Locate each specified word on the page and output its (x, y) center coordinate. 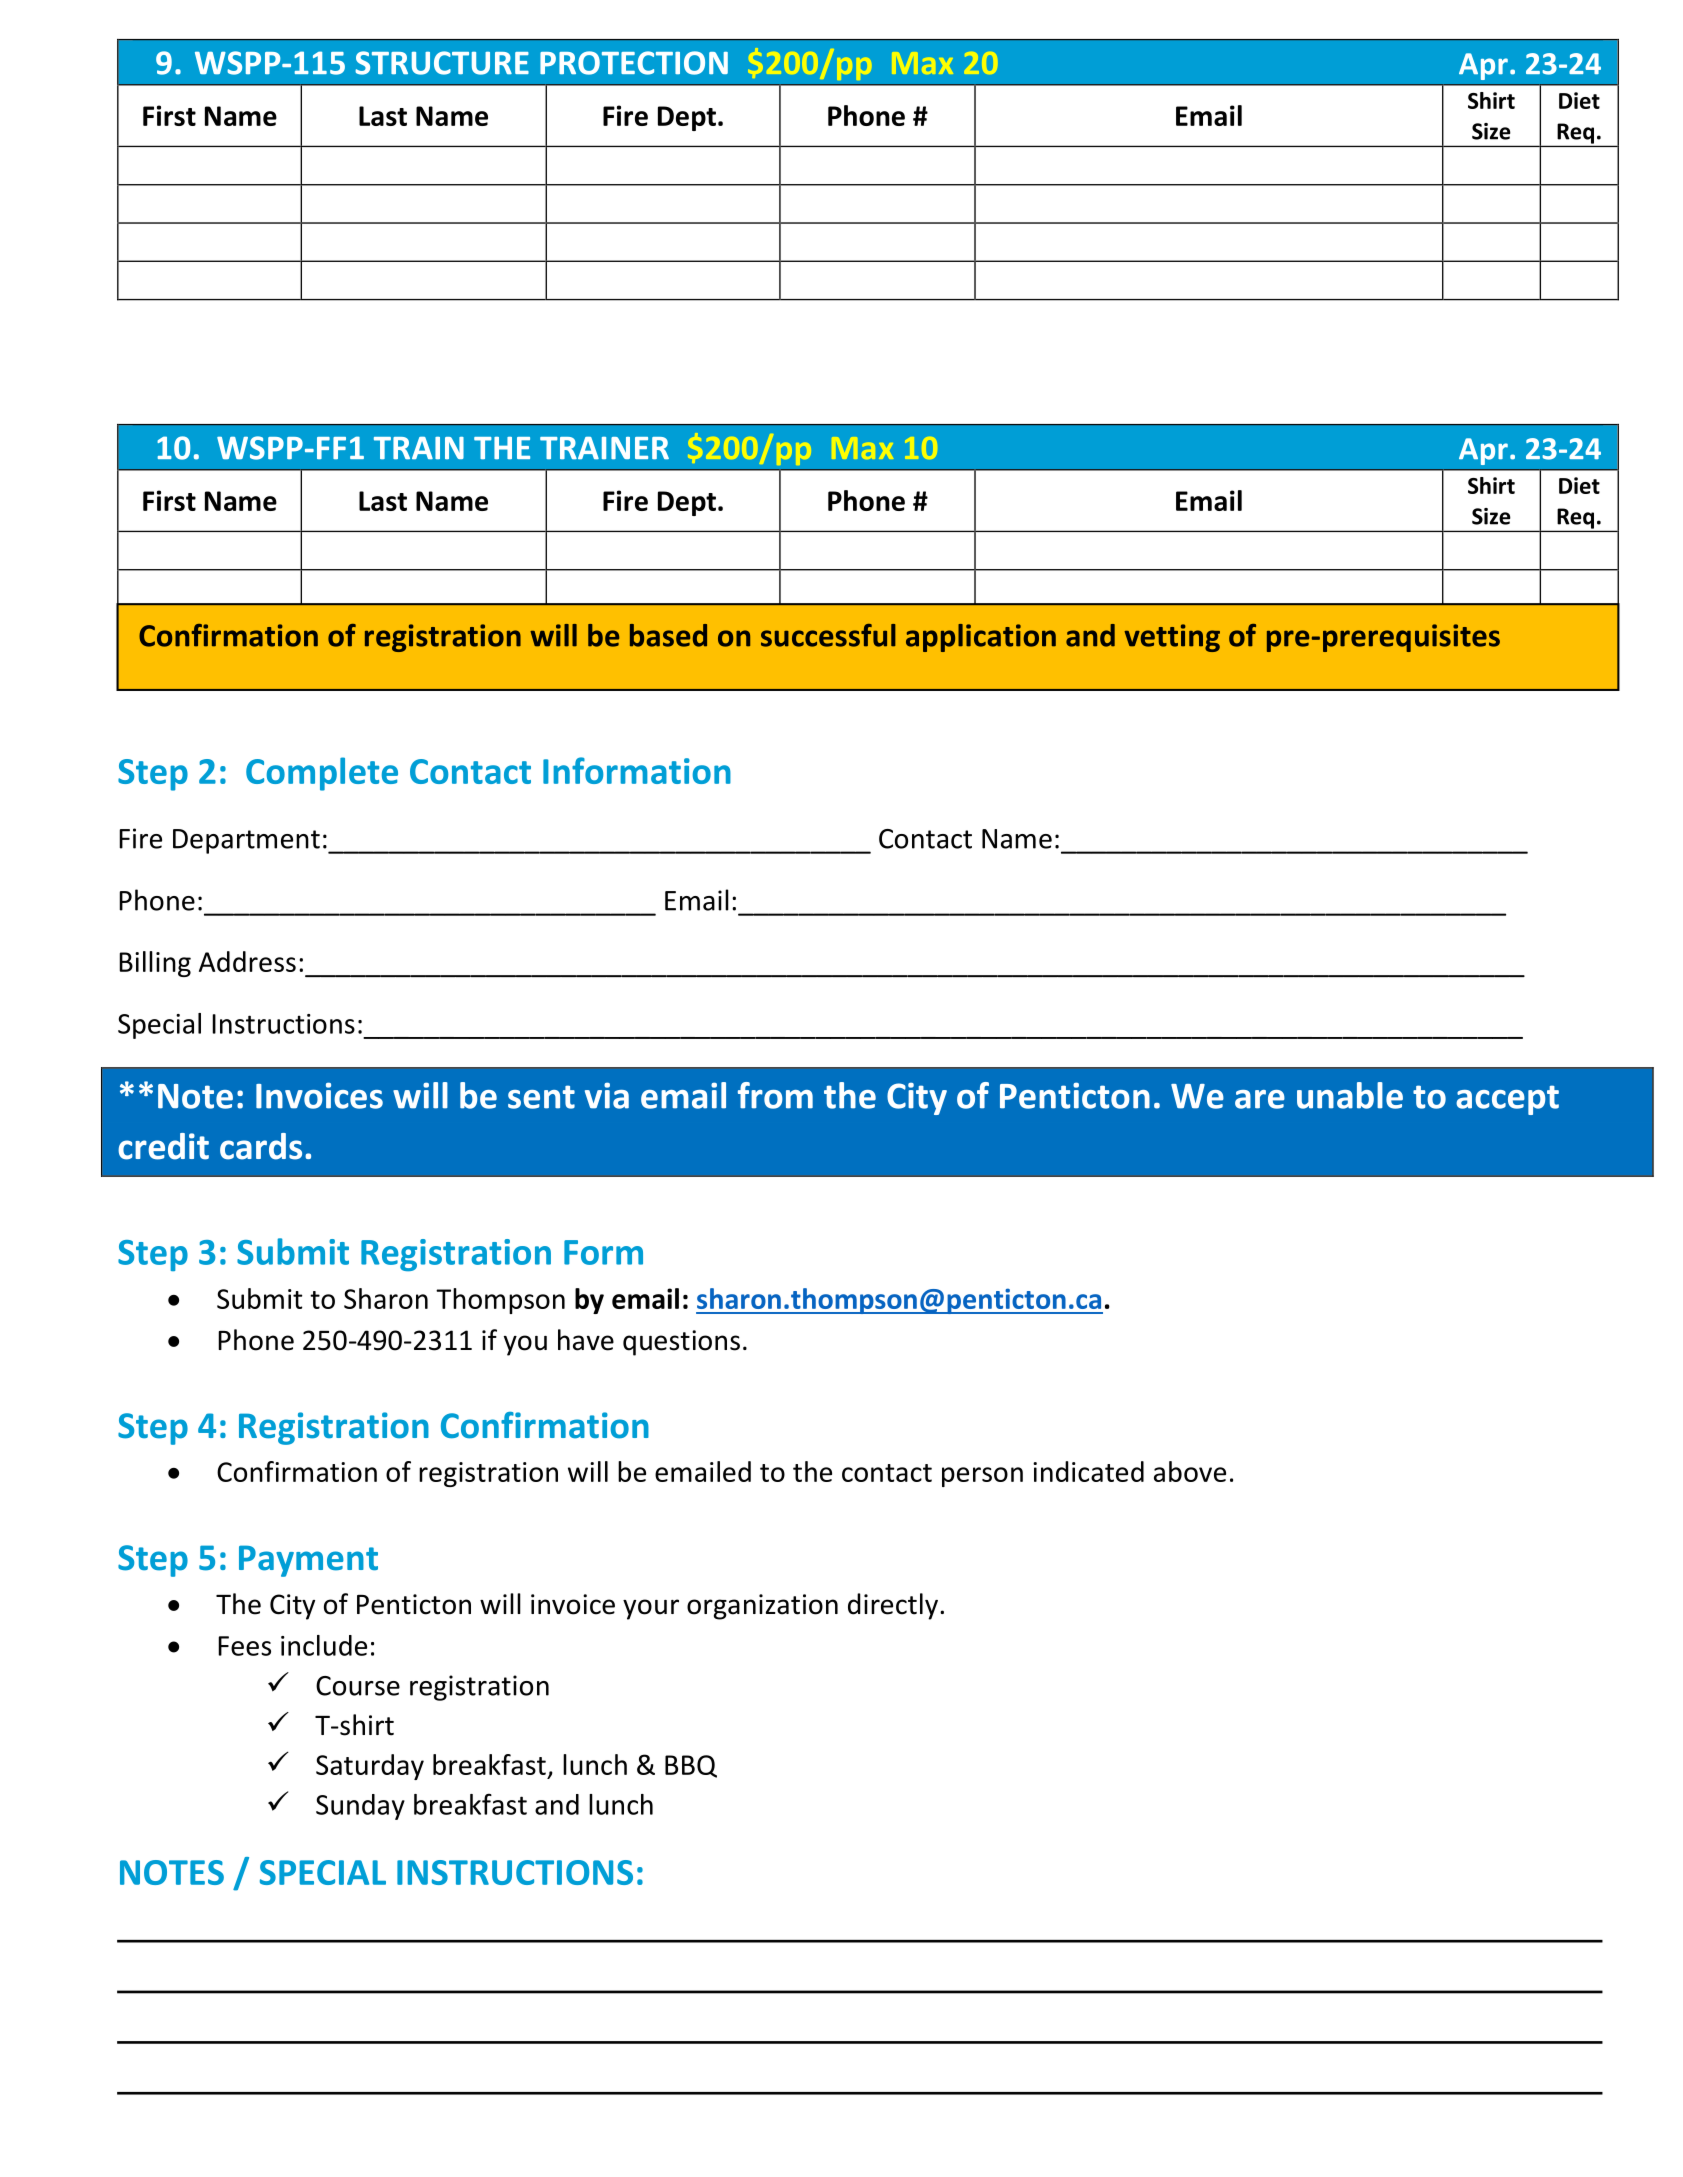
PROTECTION (634, 63)
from (775, 1095)
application (981, 638)
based (668, 635)
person (982, 1477)
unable (1350, 1095)
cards (261, 1146)
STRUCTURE (442, 63)
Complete (322, 774)
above (1190, 1471)
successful (828, 635)
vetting (1172, 638)
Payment (308, 1561)
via (607, 1095)
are (1260, 1099)
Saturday (370, 1767)
